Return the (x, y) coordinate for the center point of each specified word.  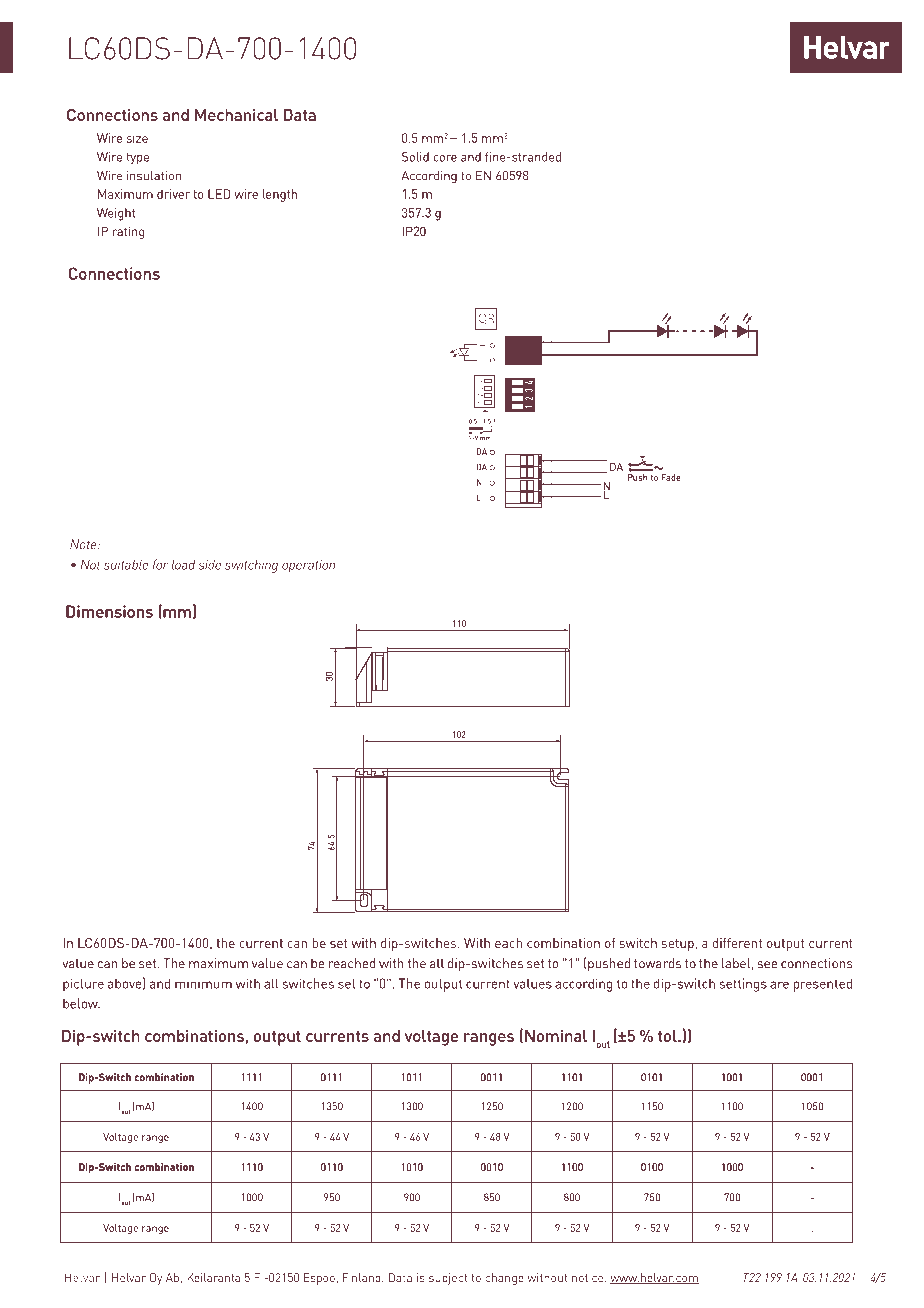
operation (308, 566)
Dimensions (109, 611)
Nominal (556, 1036)
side (209, 565)
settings (743, 985)
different (737, 943)
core (445, 158)
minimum (203, 983)
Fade (671, 477)
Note (84, 544)
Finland (363, 1277)
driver (173, 194)
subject (448, 1279)
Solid (415, 157)
